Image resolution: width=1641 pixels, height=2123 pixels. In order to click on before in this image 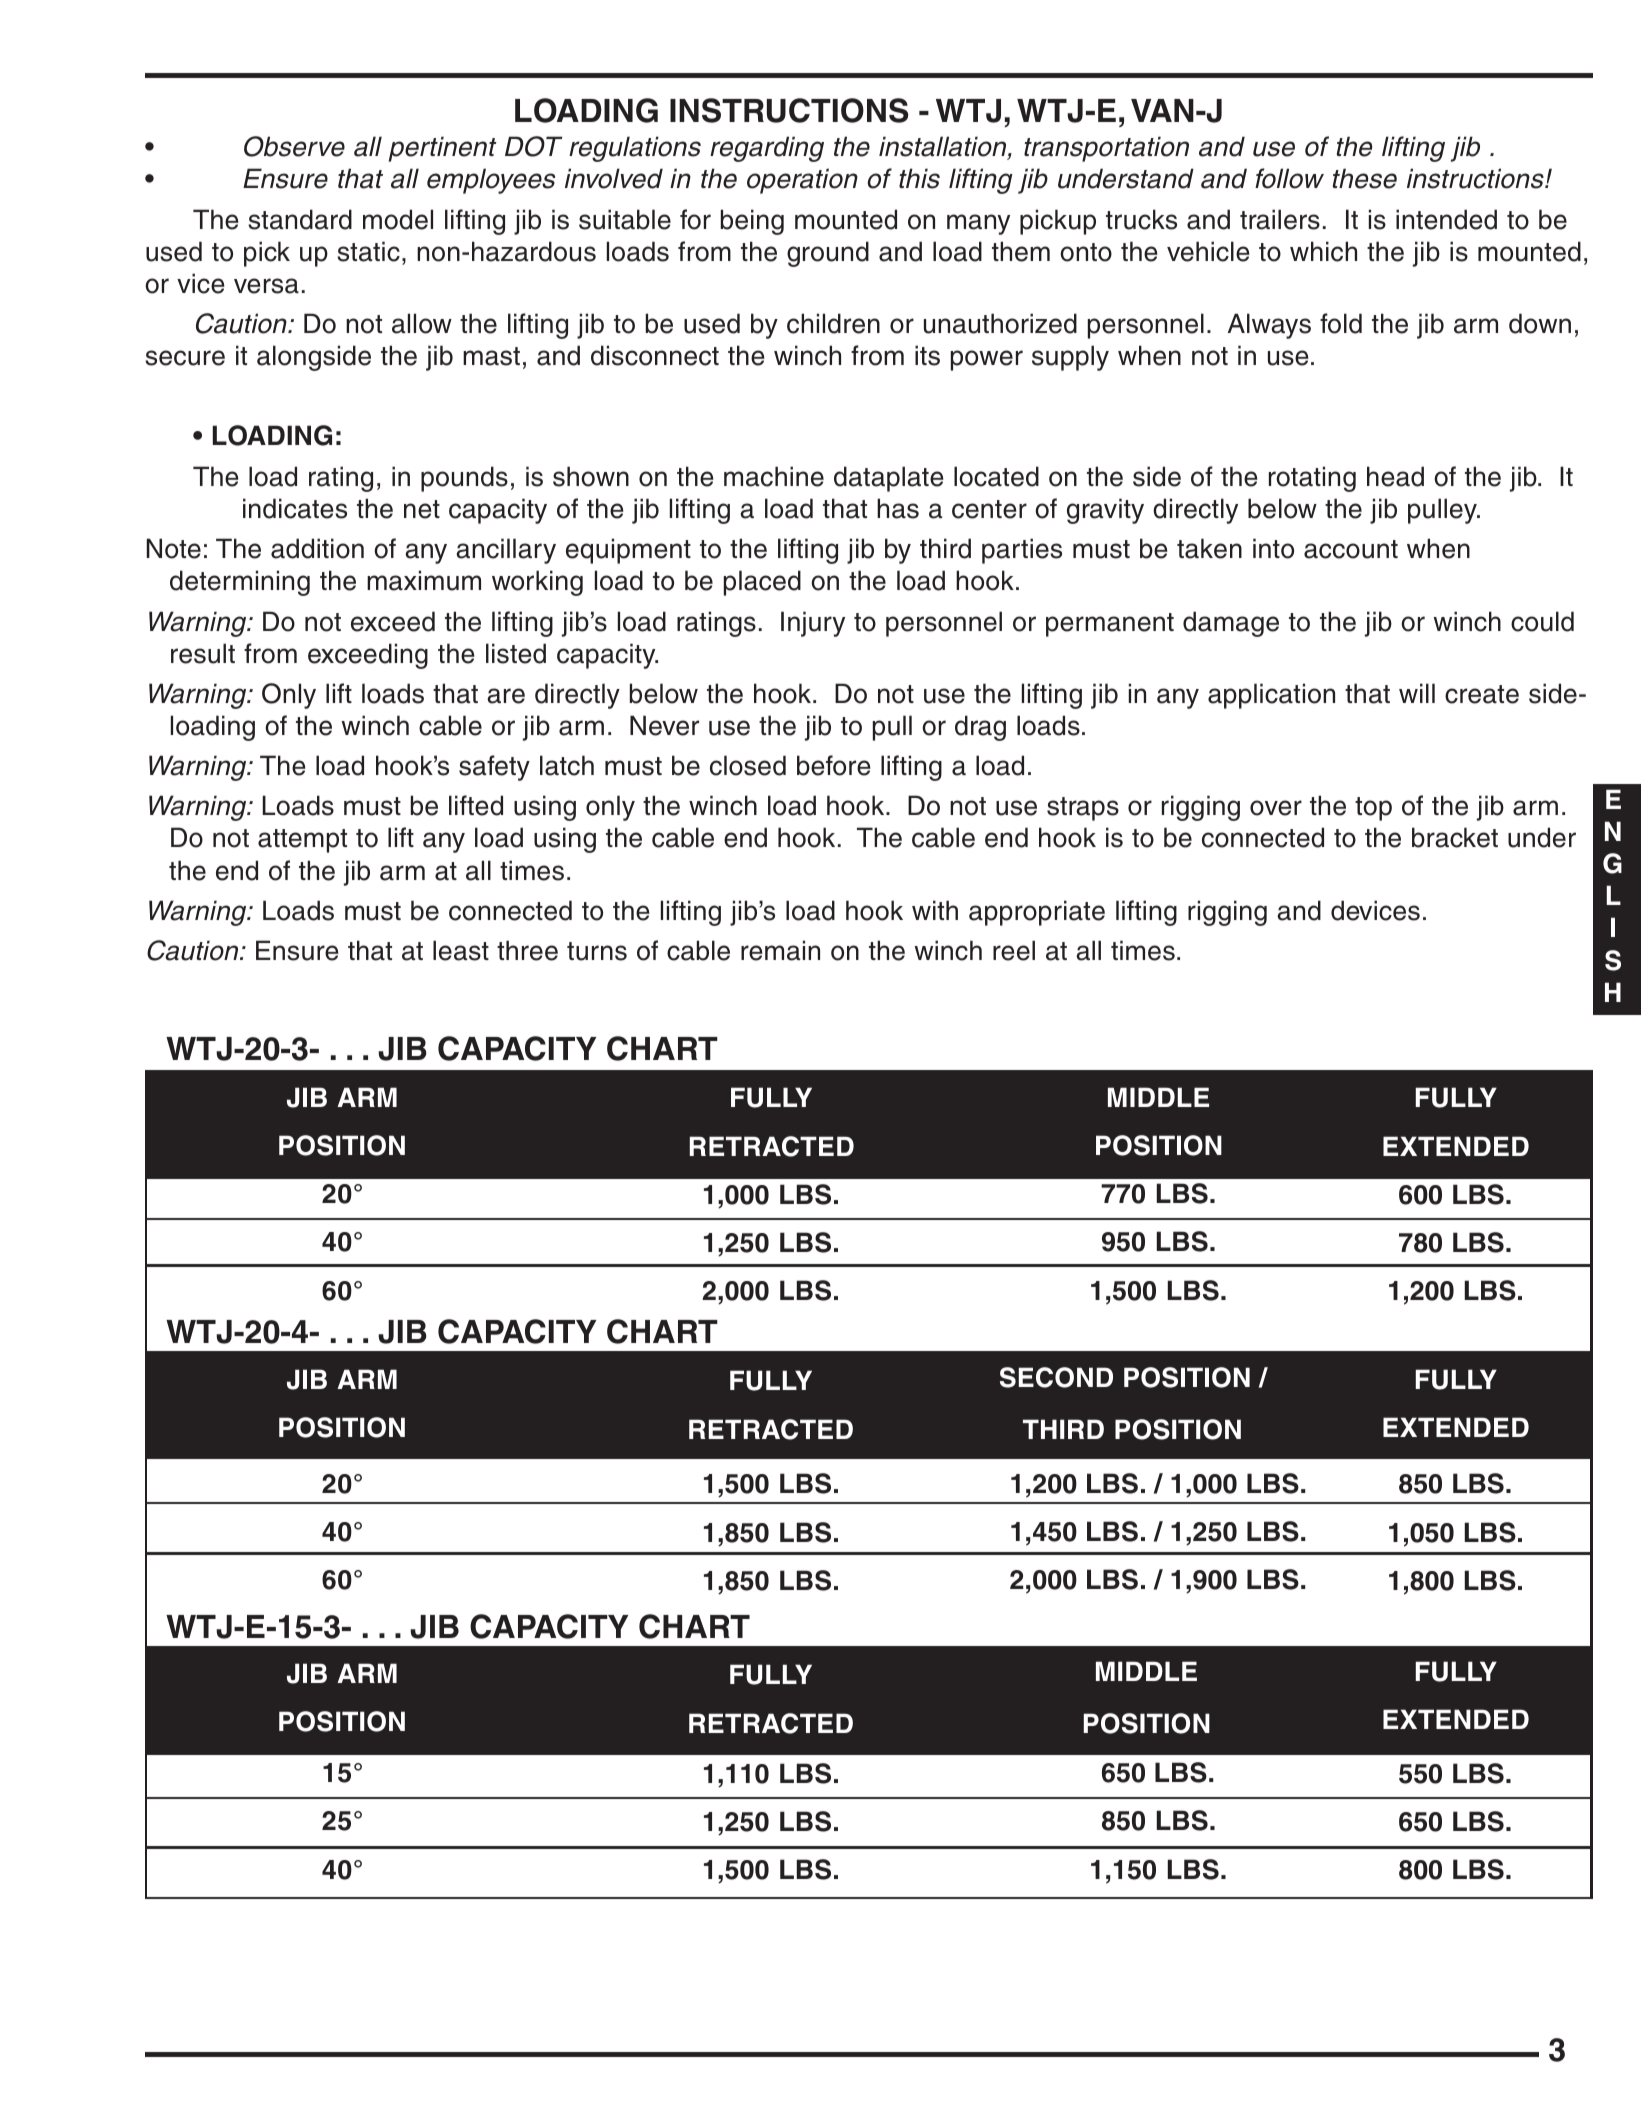, I will do `click(834, 765)`.
